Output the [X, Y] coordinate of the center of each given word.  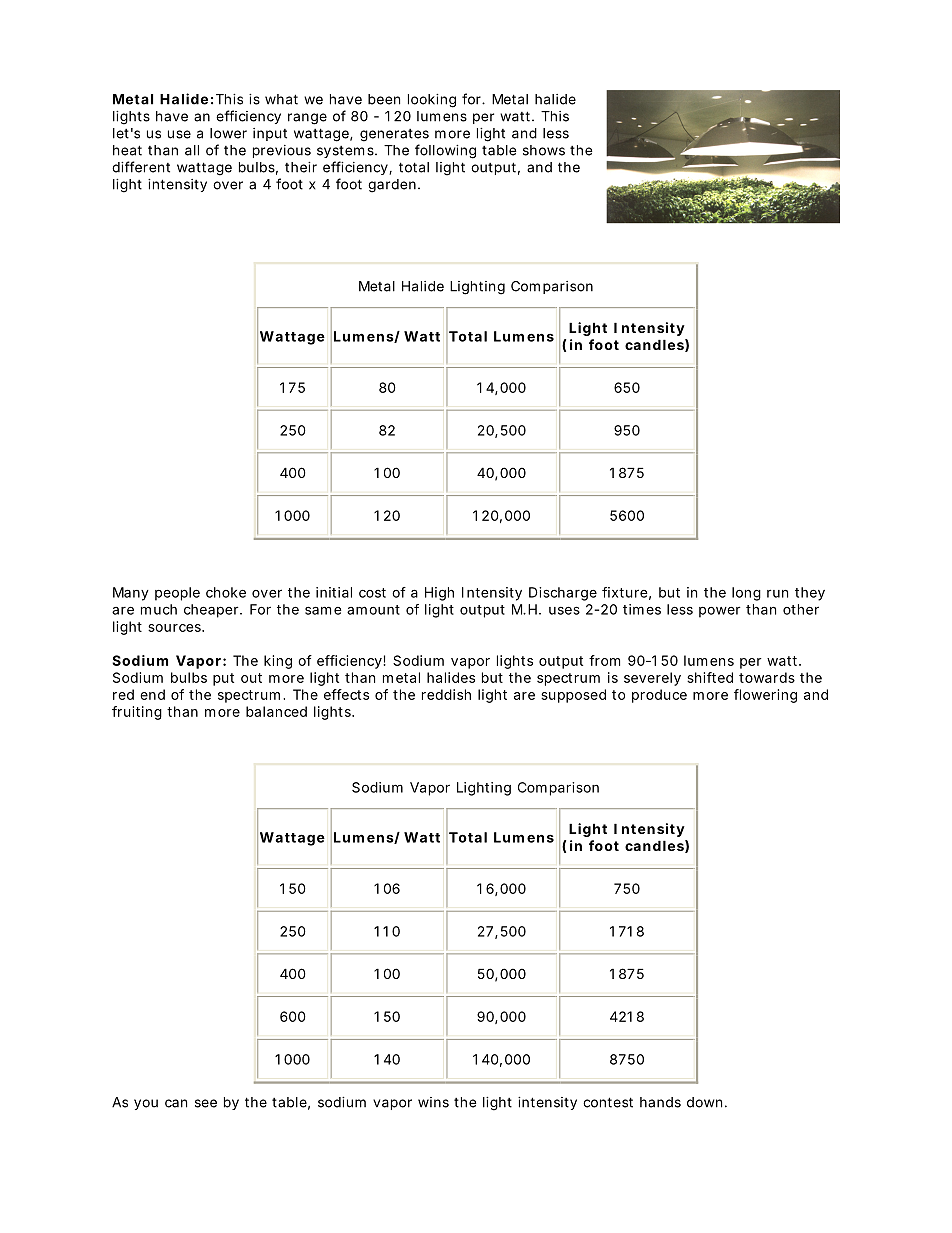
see [206, 1103]
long [746, 594]
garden [392, 186]
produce [659, 696]
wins [433, 1102]
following [445, 151]
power [720, 612]
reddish [446, 694]
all [192, 150]
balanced [276, 711]
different [141, 167]
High [439, 594]
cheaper [212, 611]
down [704, 1102]
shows [544, 150]
